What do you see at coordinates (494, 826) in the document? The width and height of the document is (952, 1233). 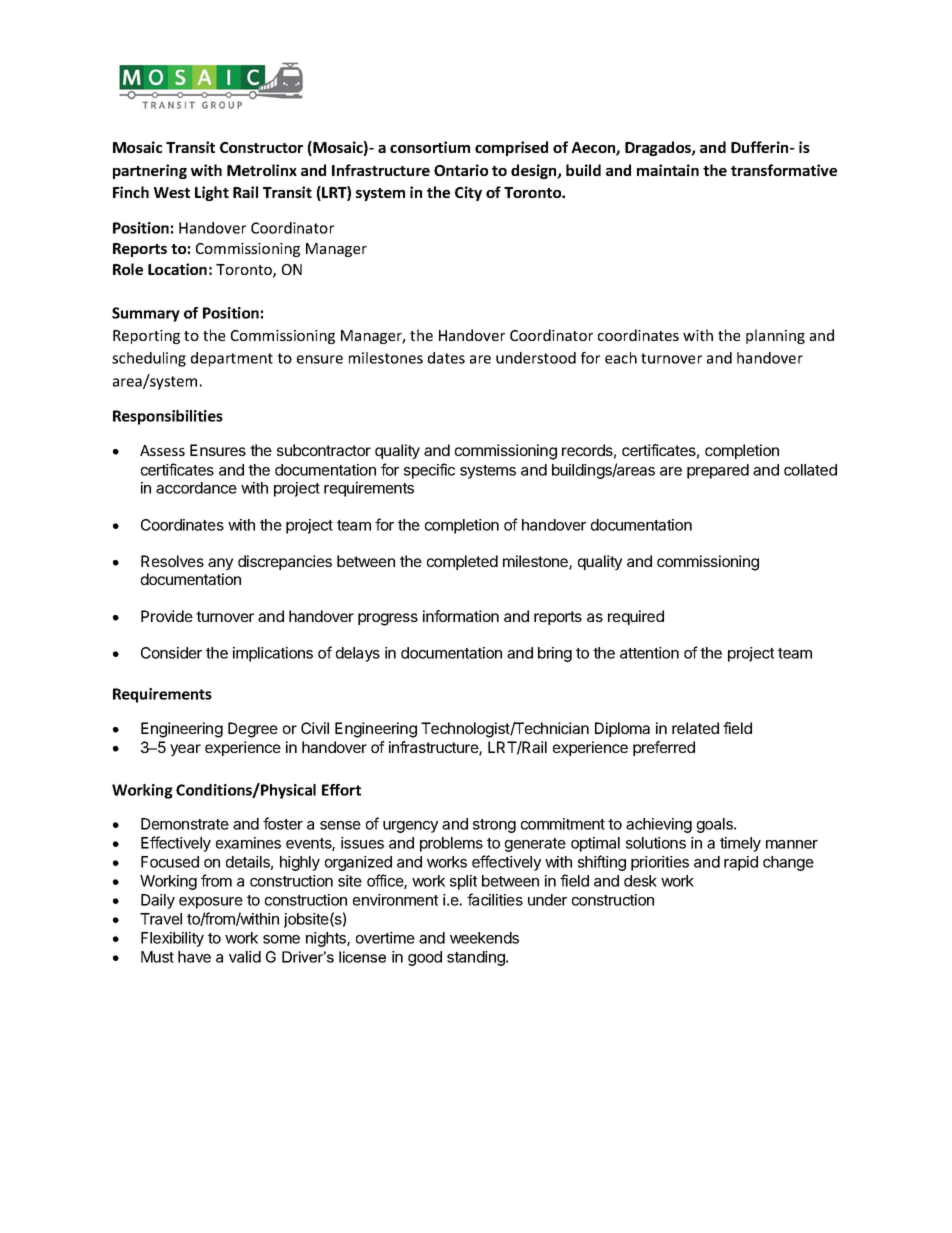 I see `strong` at bounding box center [494, 826].
